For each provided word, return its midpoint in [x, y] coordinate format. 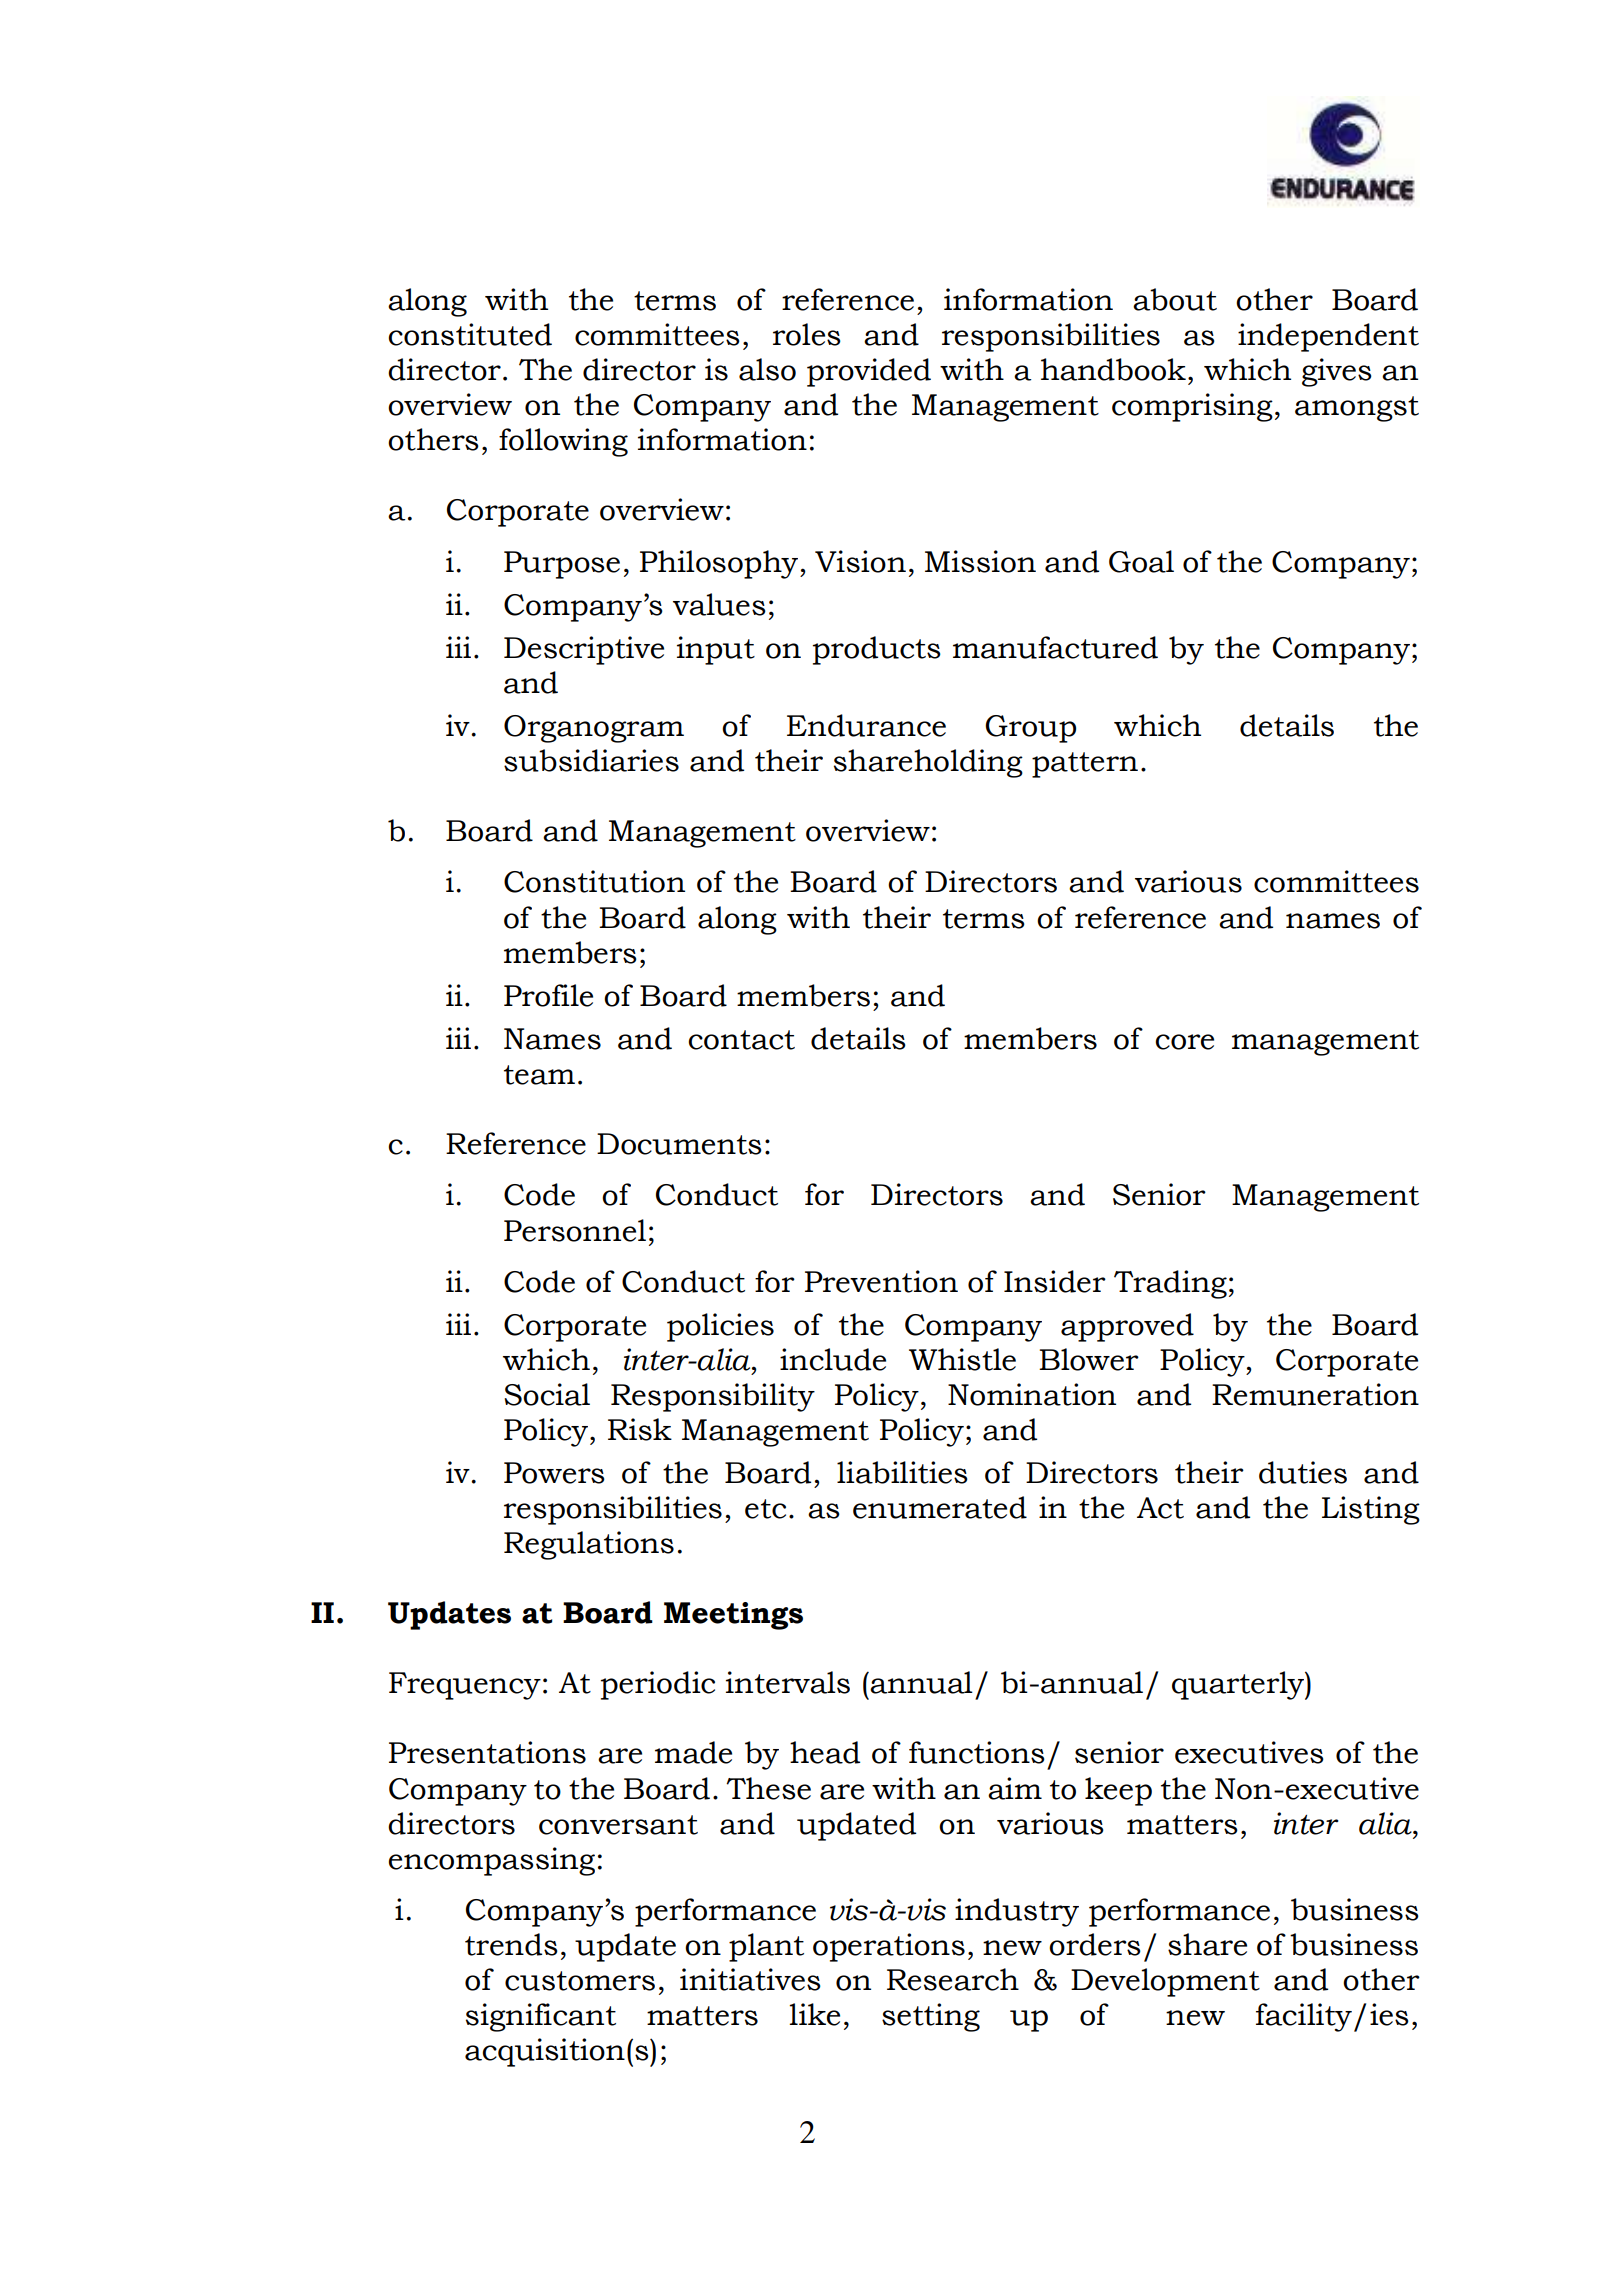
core [1184, 1042]
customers [580, 1981]
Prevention [881, 1281]
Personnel [575, 1230]
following [563, 442]
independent [1328, 337]
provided [869, 372]
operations [889, 1947]
